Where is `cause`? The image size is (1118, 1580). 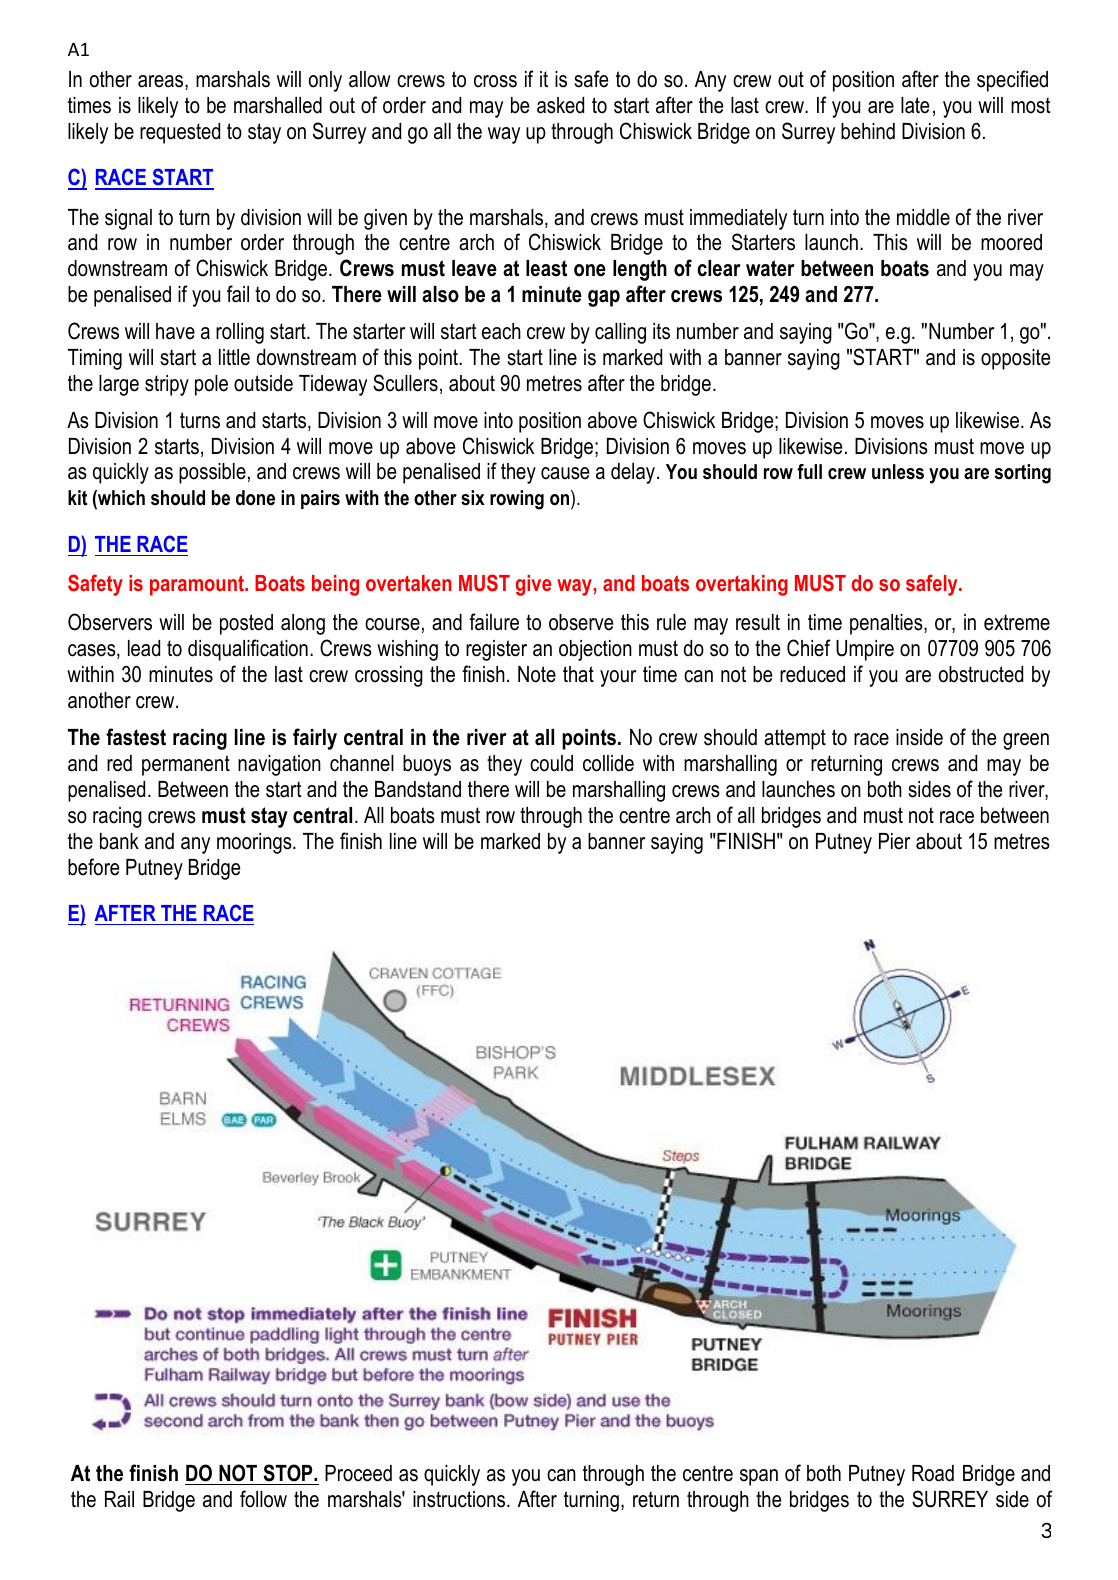 cause is located at coordinates (565, 473).
